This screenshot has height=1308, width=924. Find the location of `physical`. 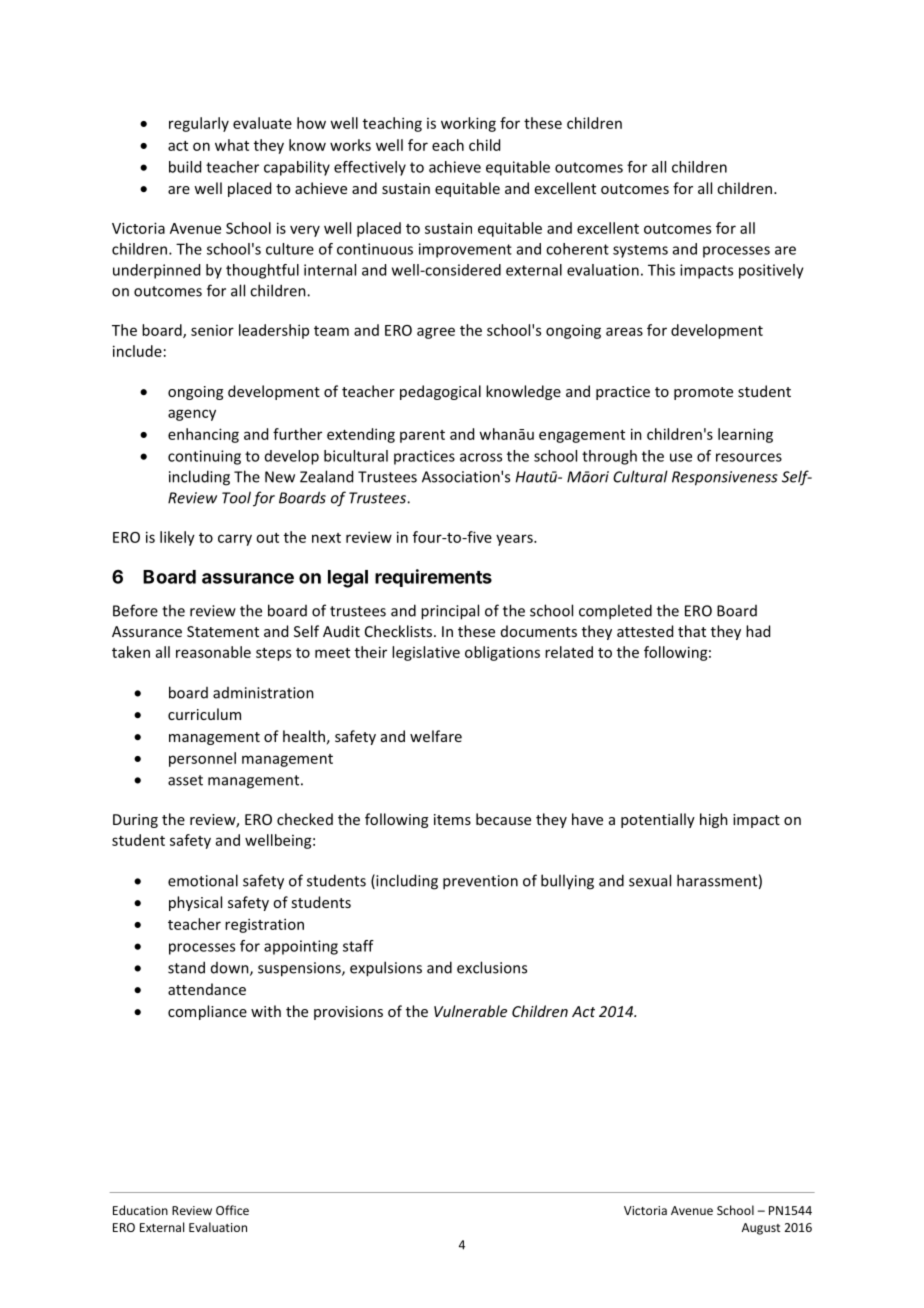

physical is located at coordinates (195, 903).
